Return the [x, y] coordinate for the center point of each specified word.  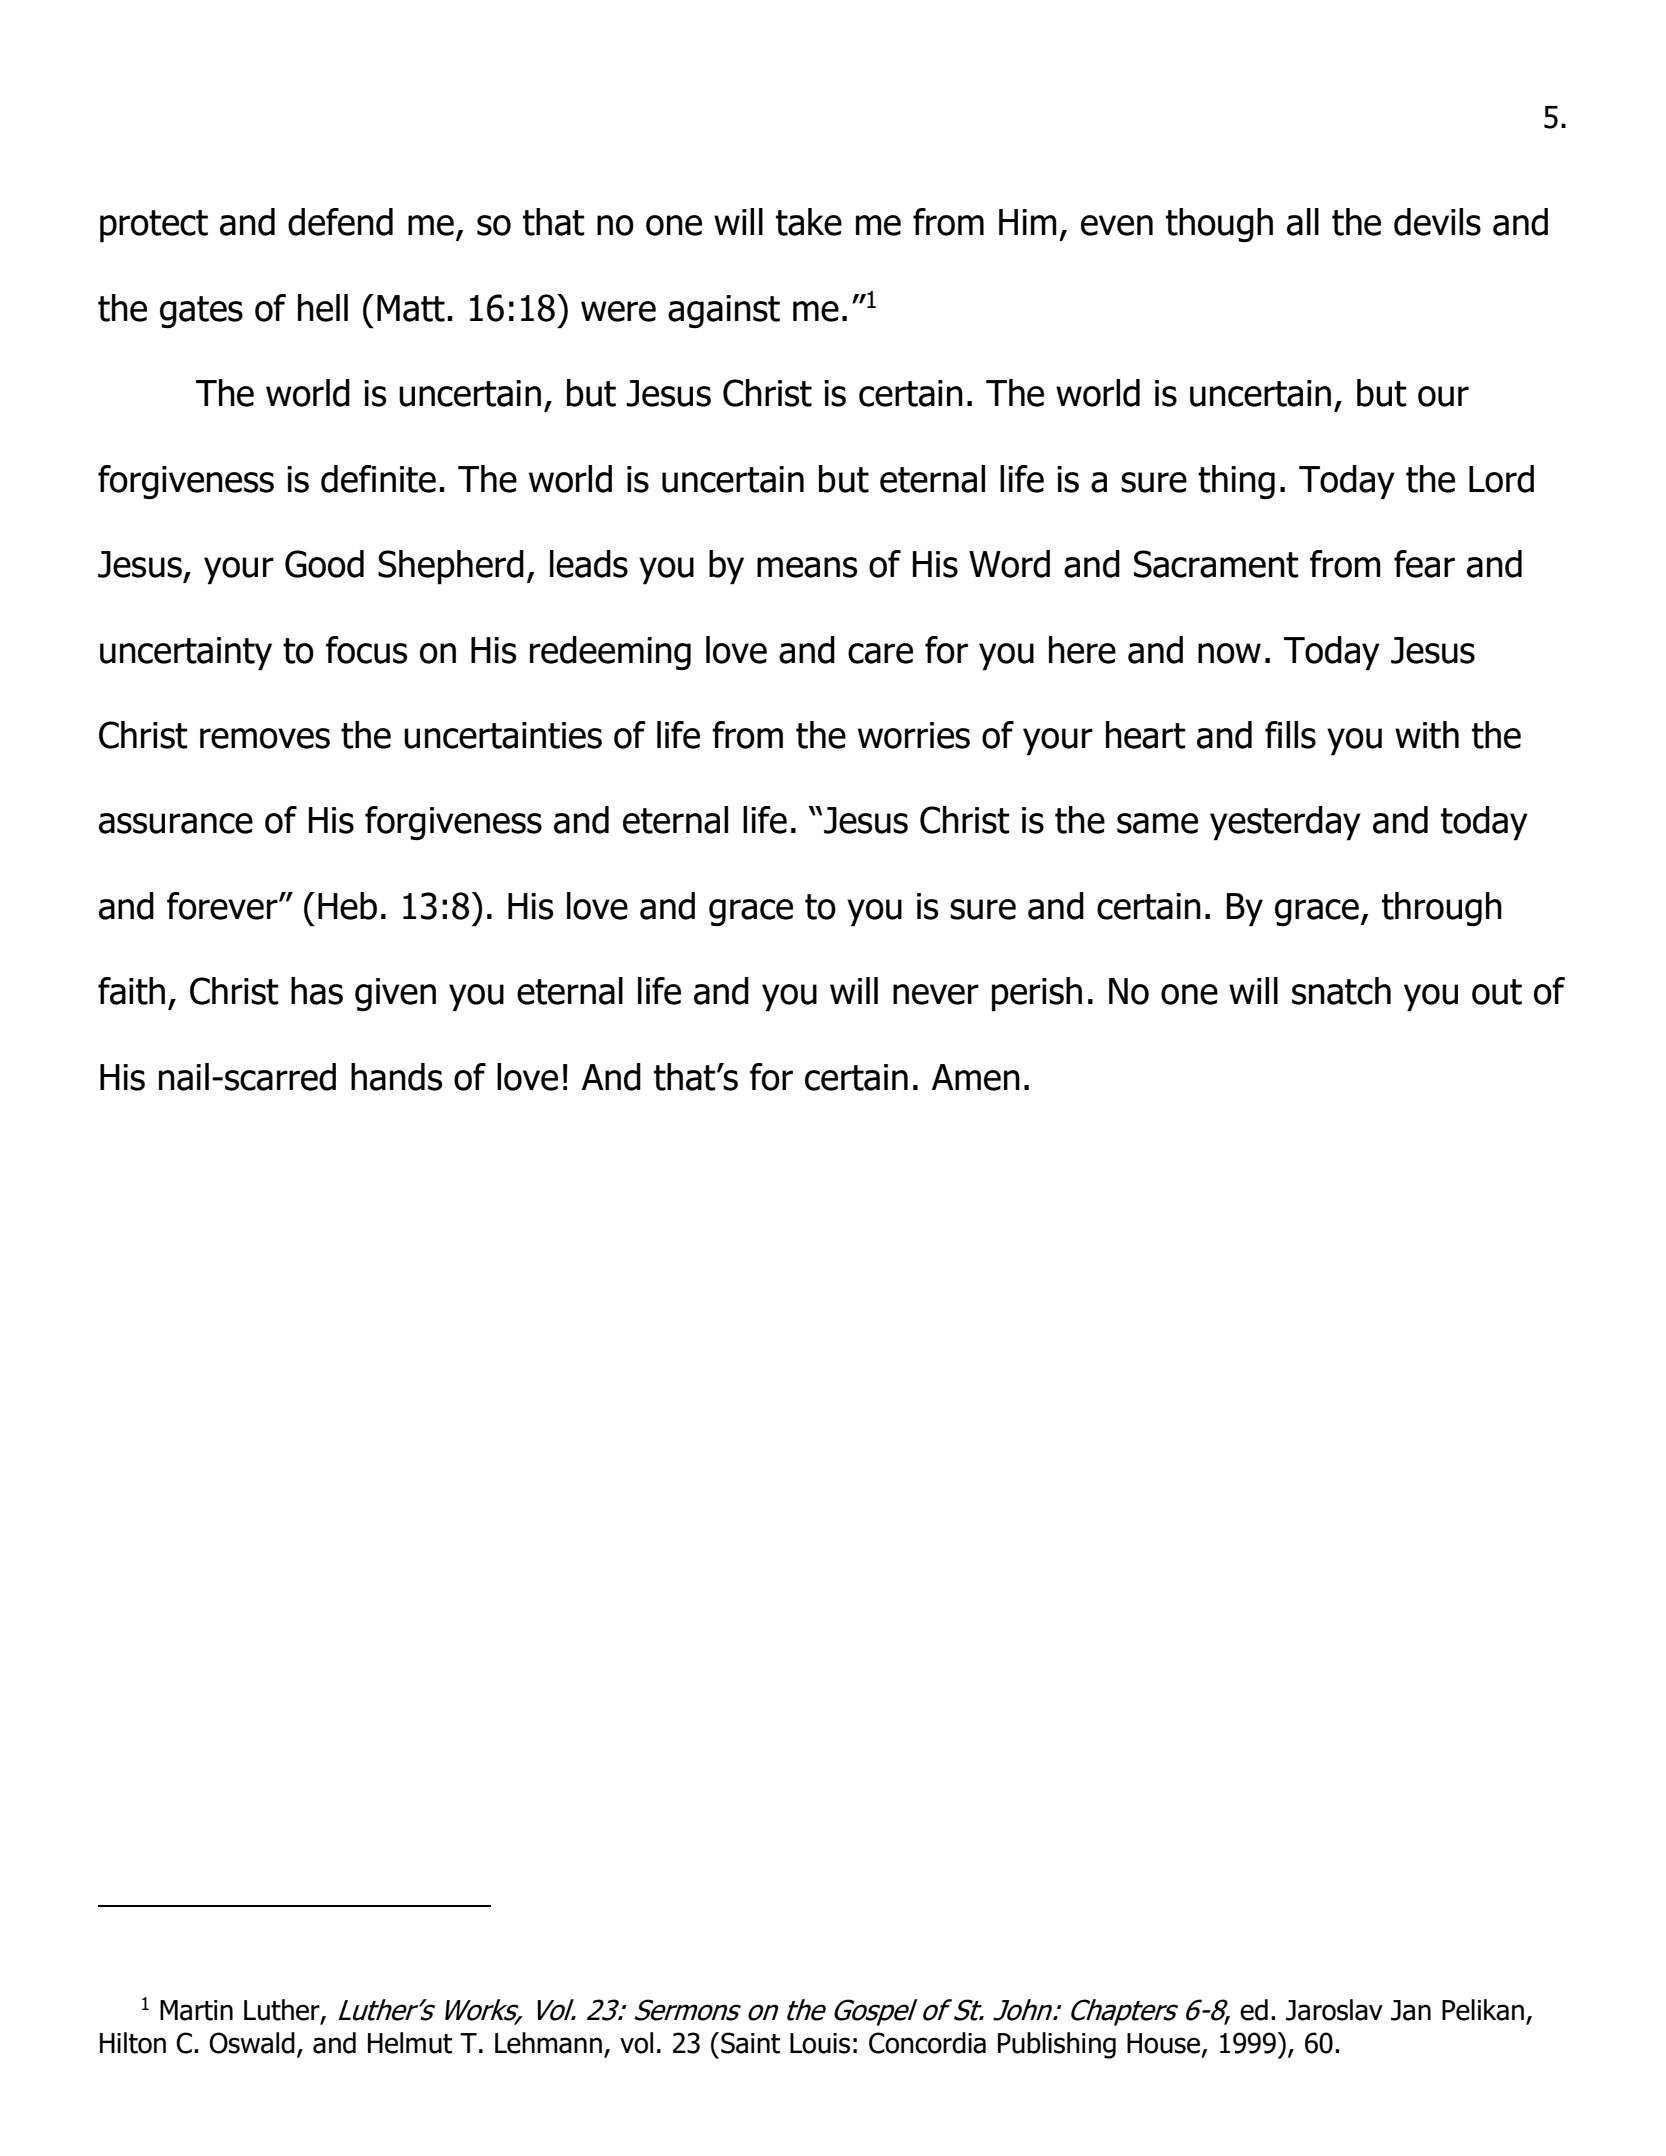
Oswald [252, 2043]
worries [914, 735]
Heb [347, 906]
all [1303, 222]
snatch [1341, 991]
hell [323, 308]
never [936, 994]
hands [396, 1077]
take [809, 222]
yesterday [1285, 823]
